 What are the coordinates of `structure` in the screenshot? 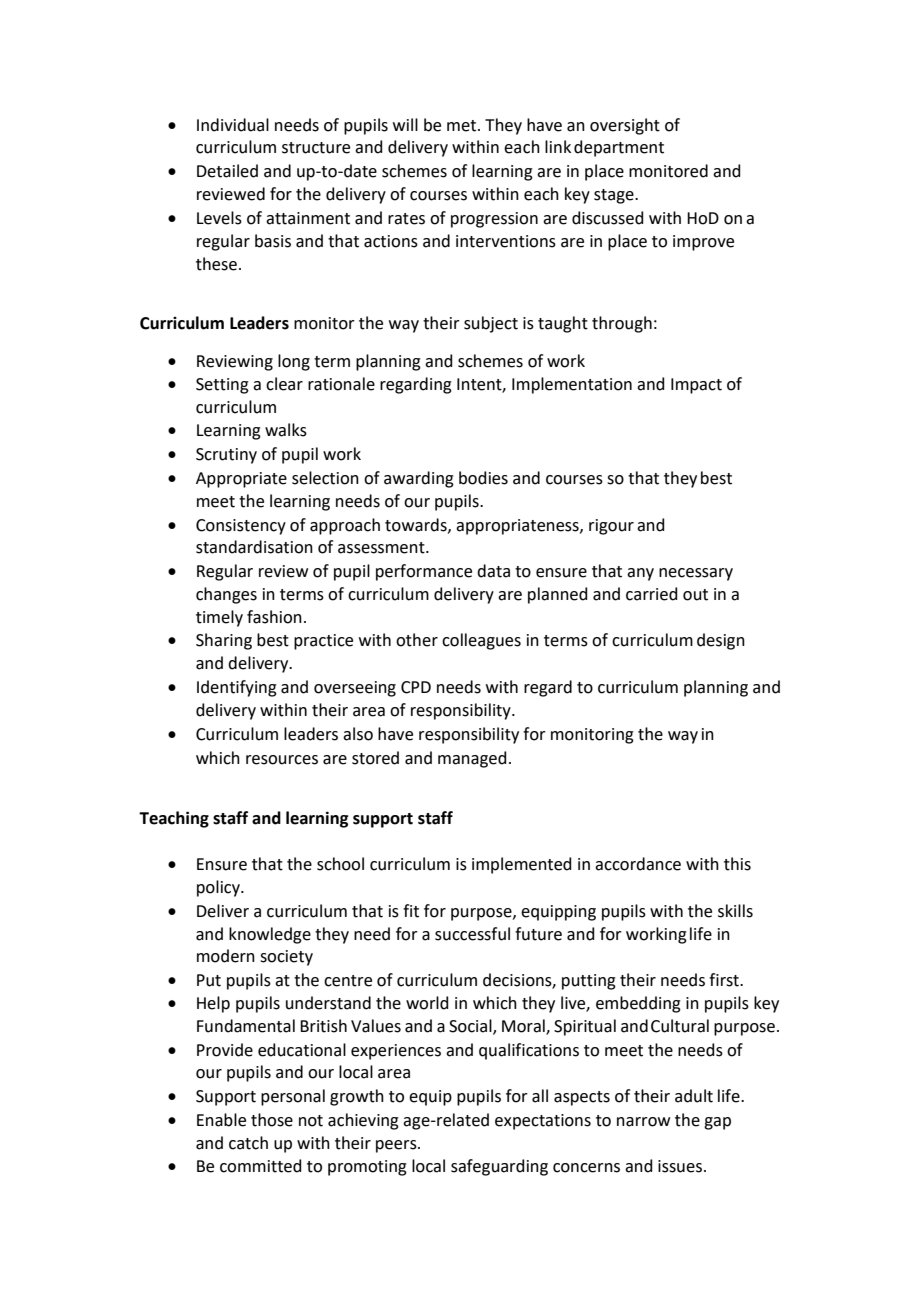 It's located at (316, 148).
